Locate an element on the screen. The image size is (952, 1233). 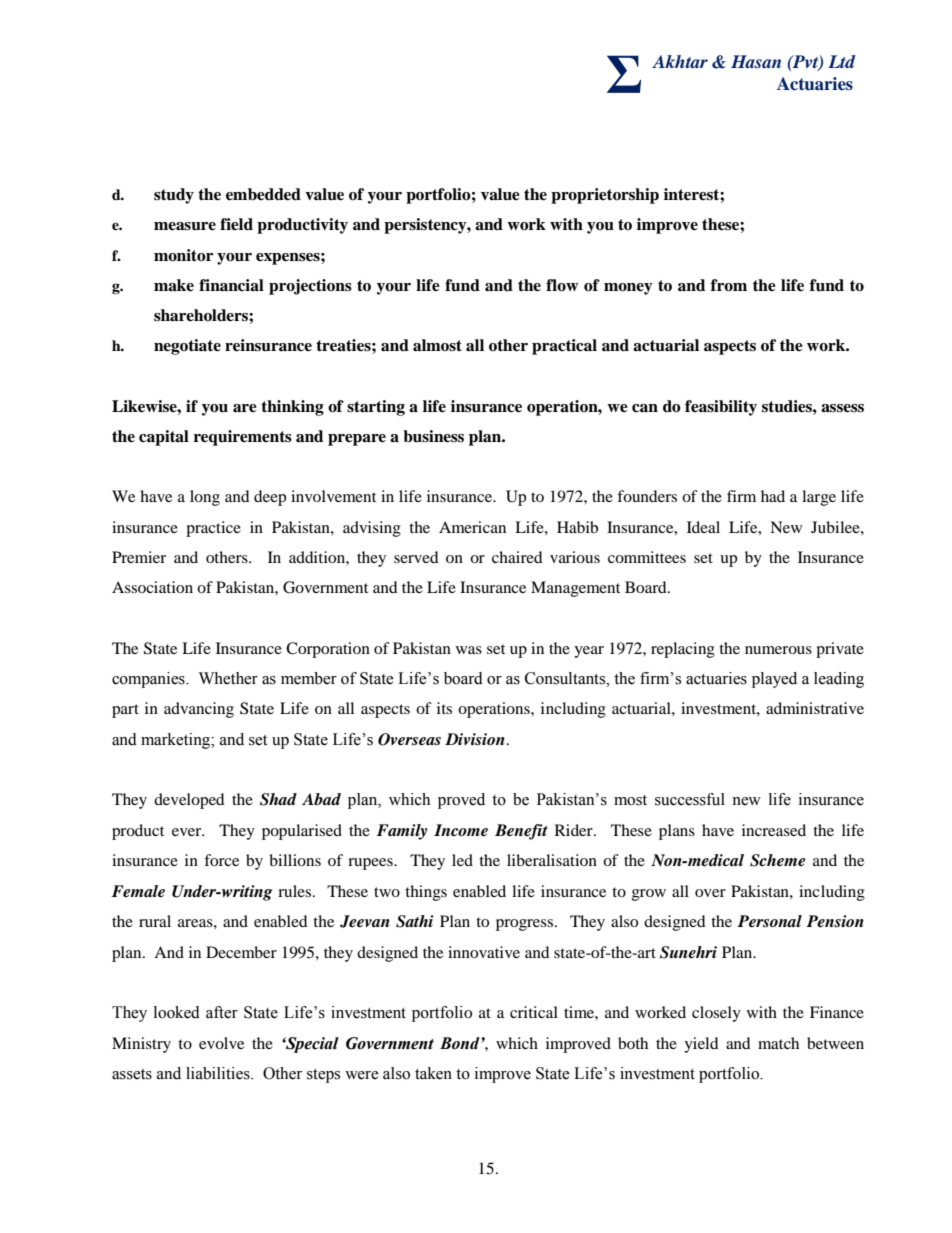
financial is located at coordinates (231, 285).
